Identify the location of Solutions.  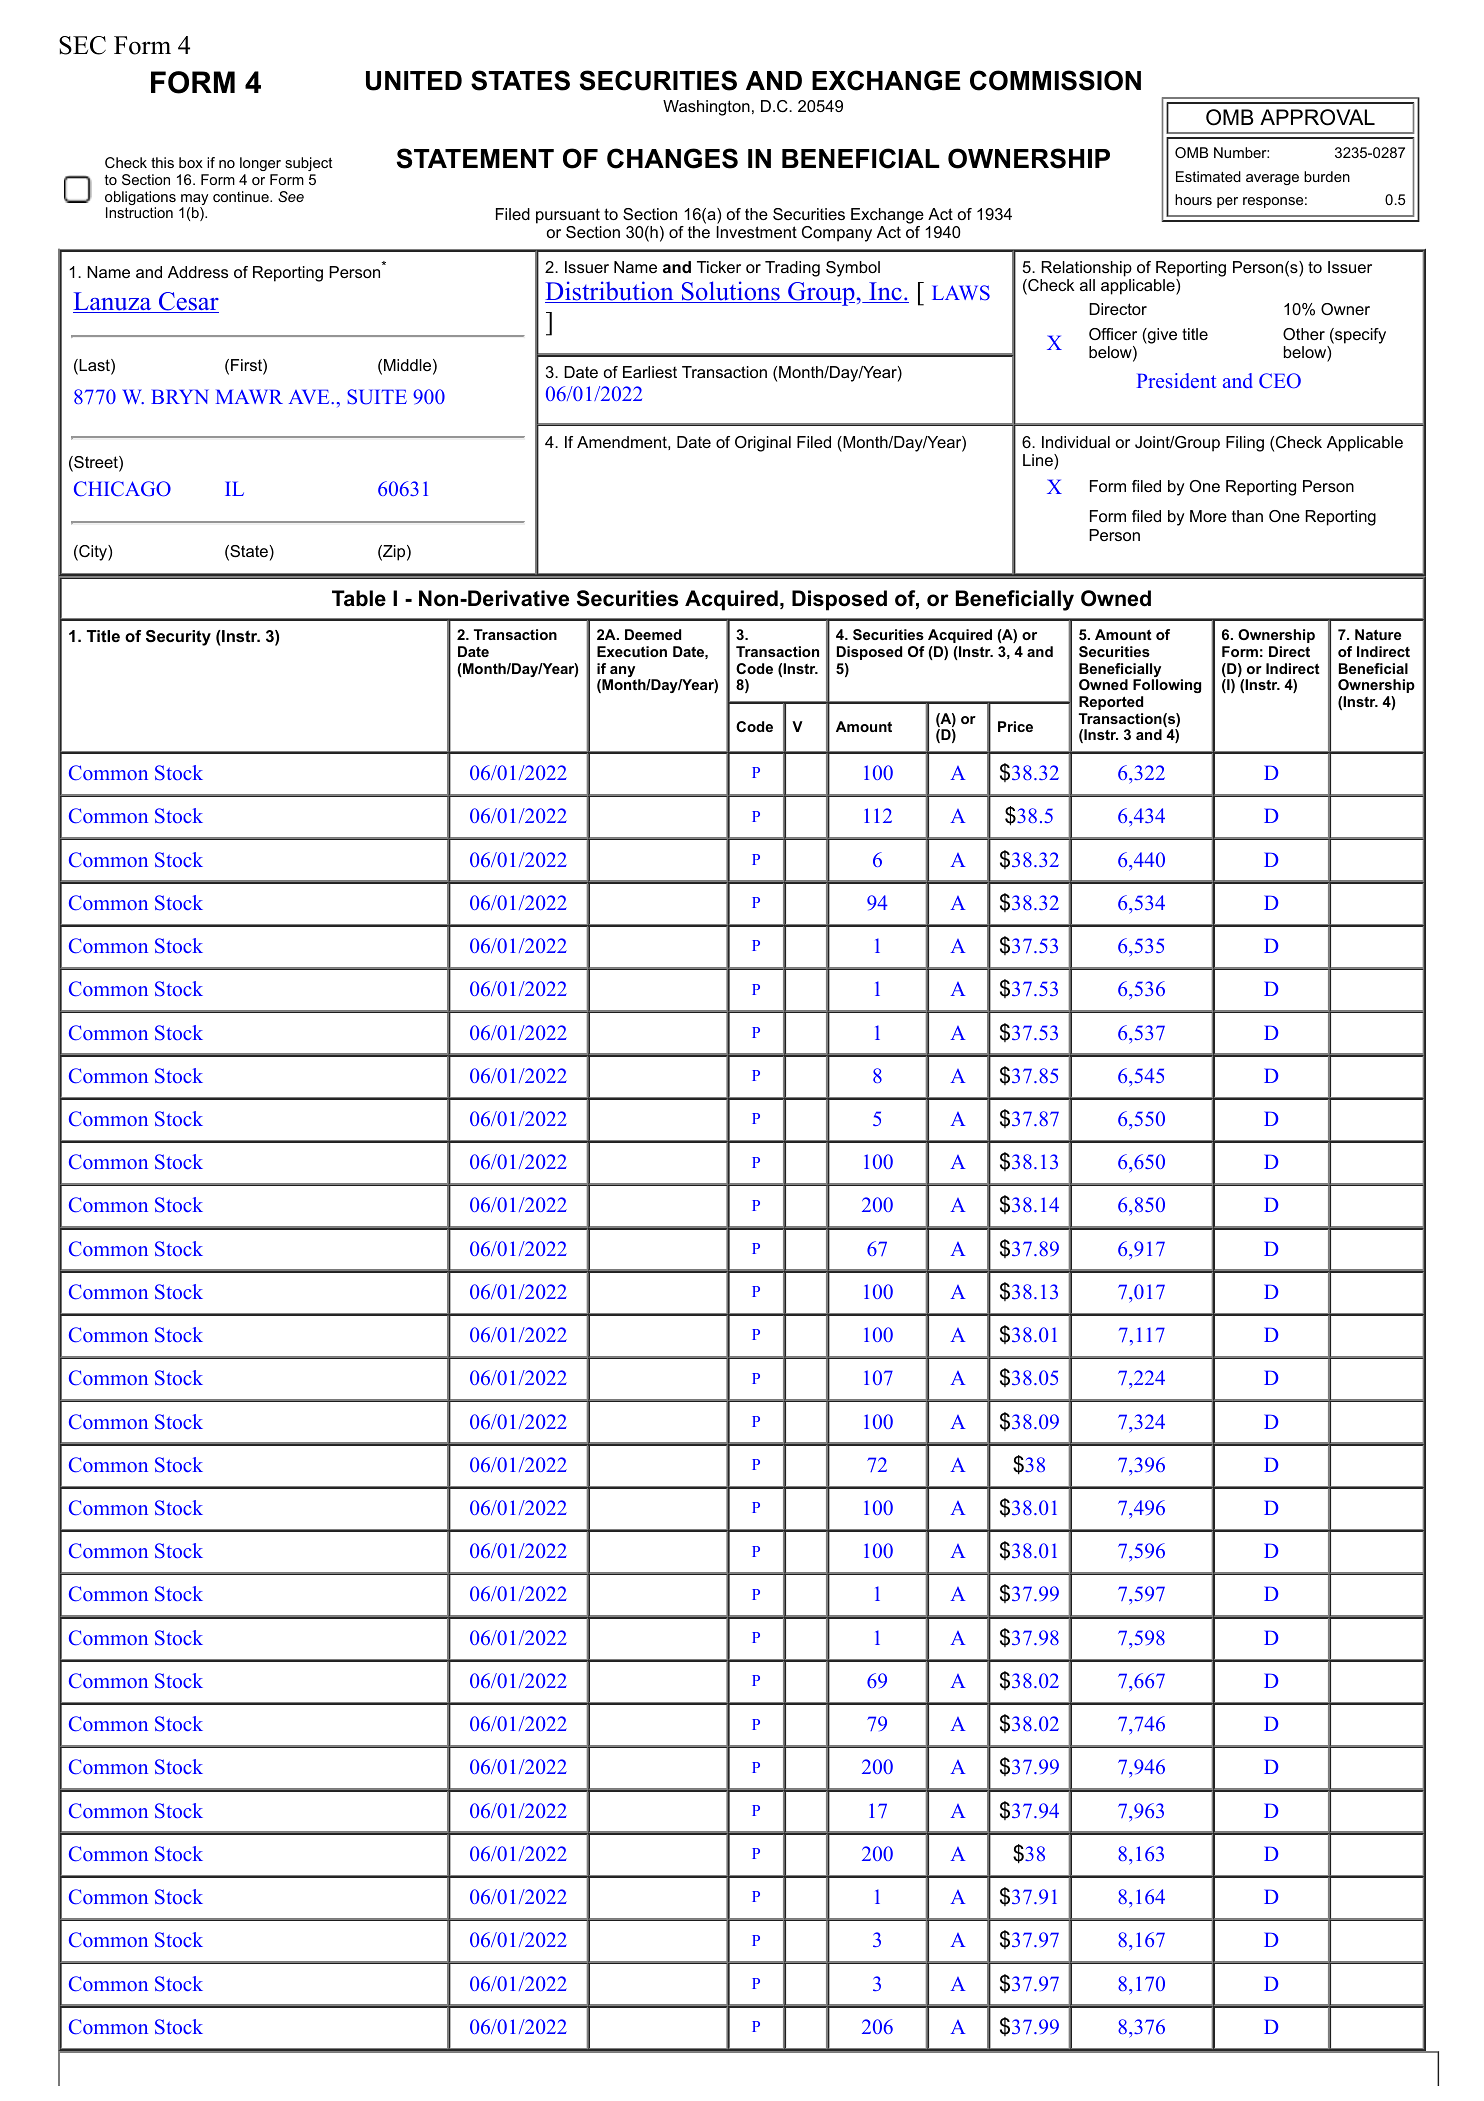
(730, 292).
